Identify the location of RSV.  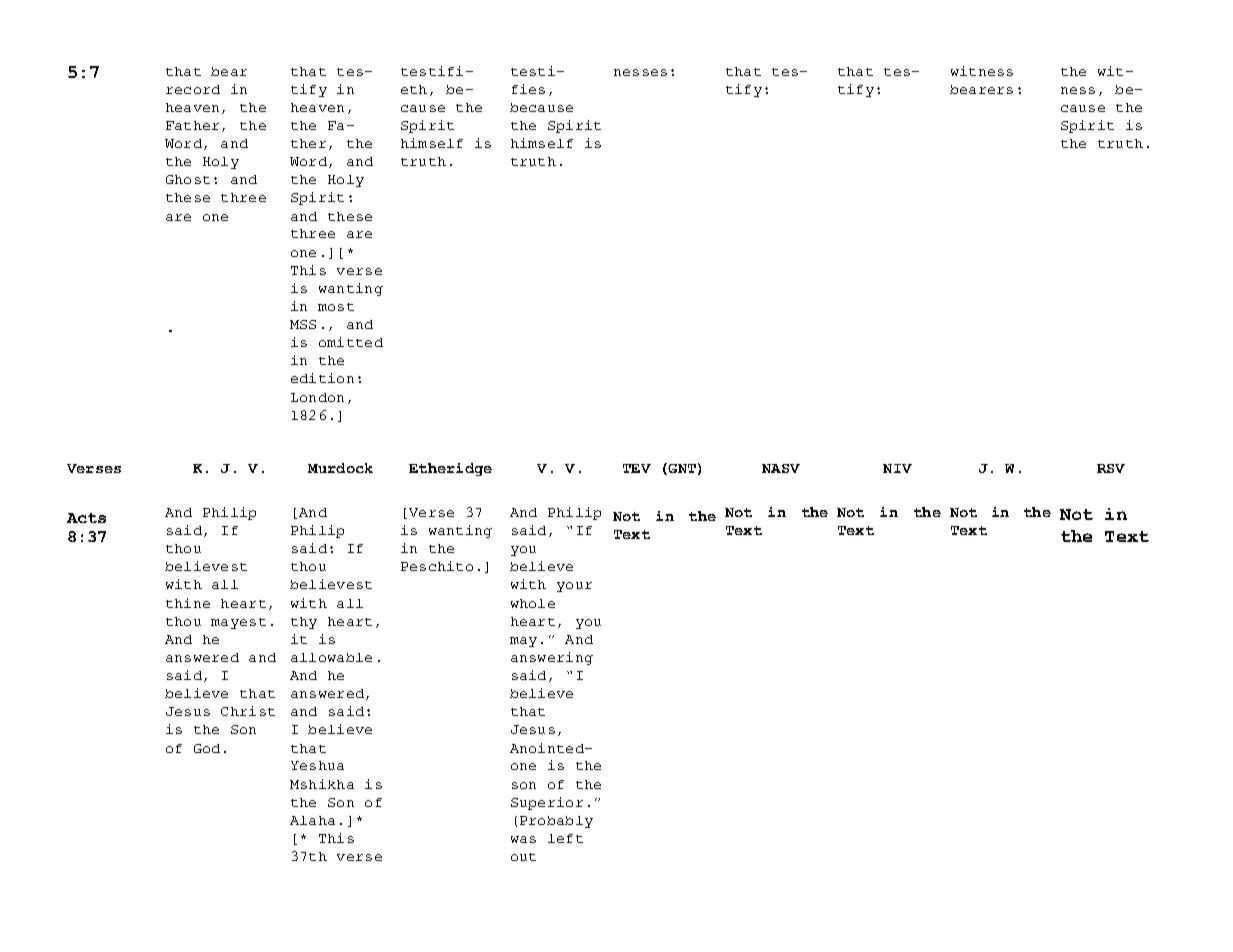
(1111, 468).
